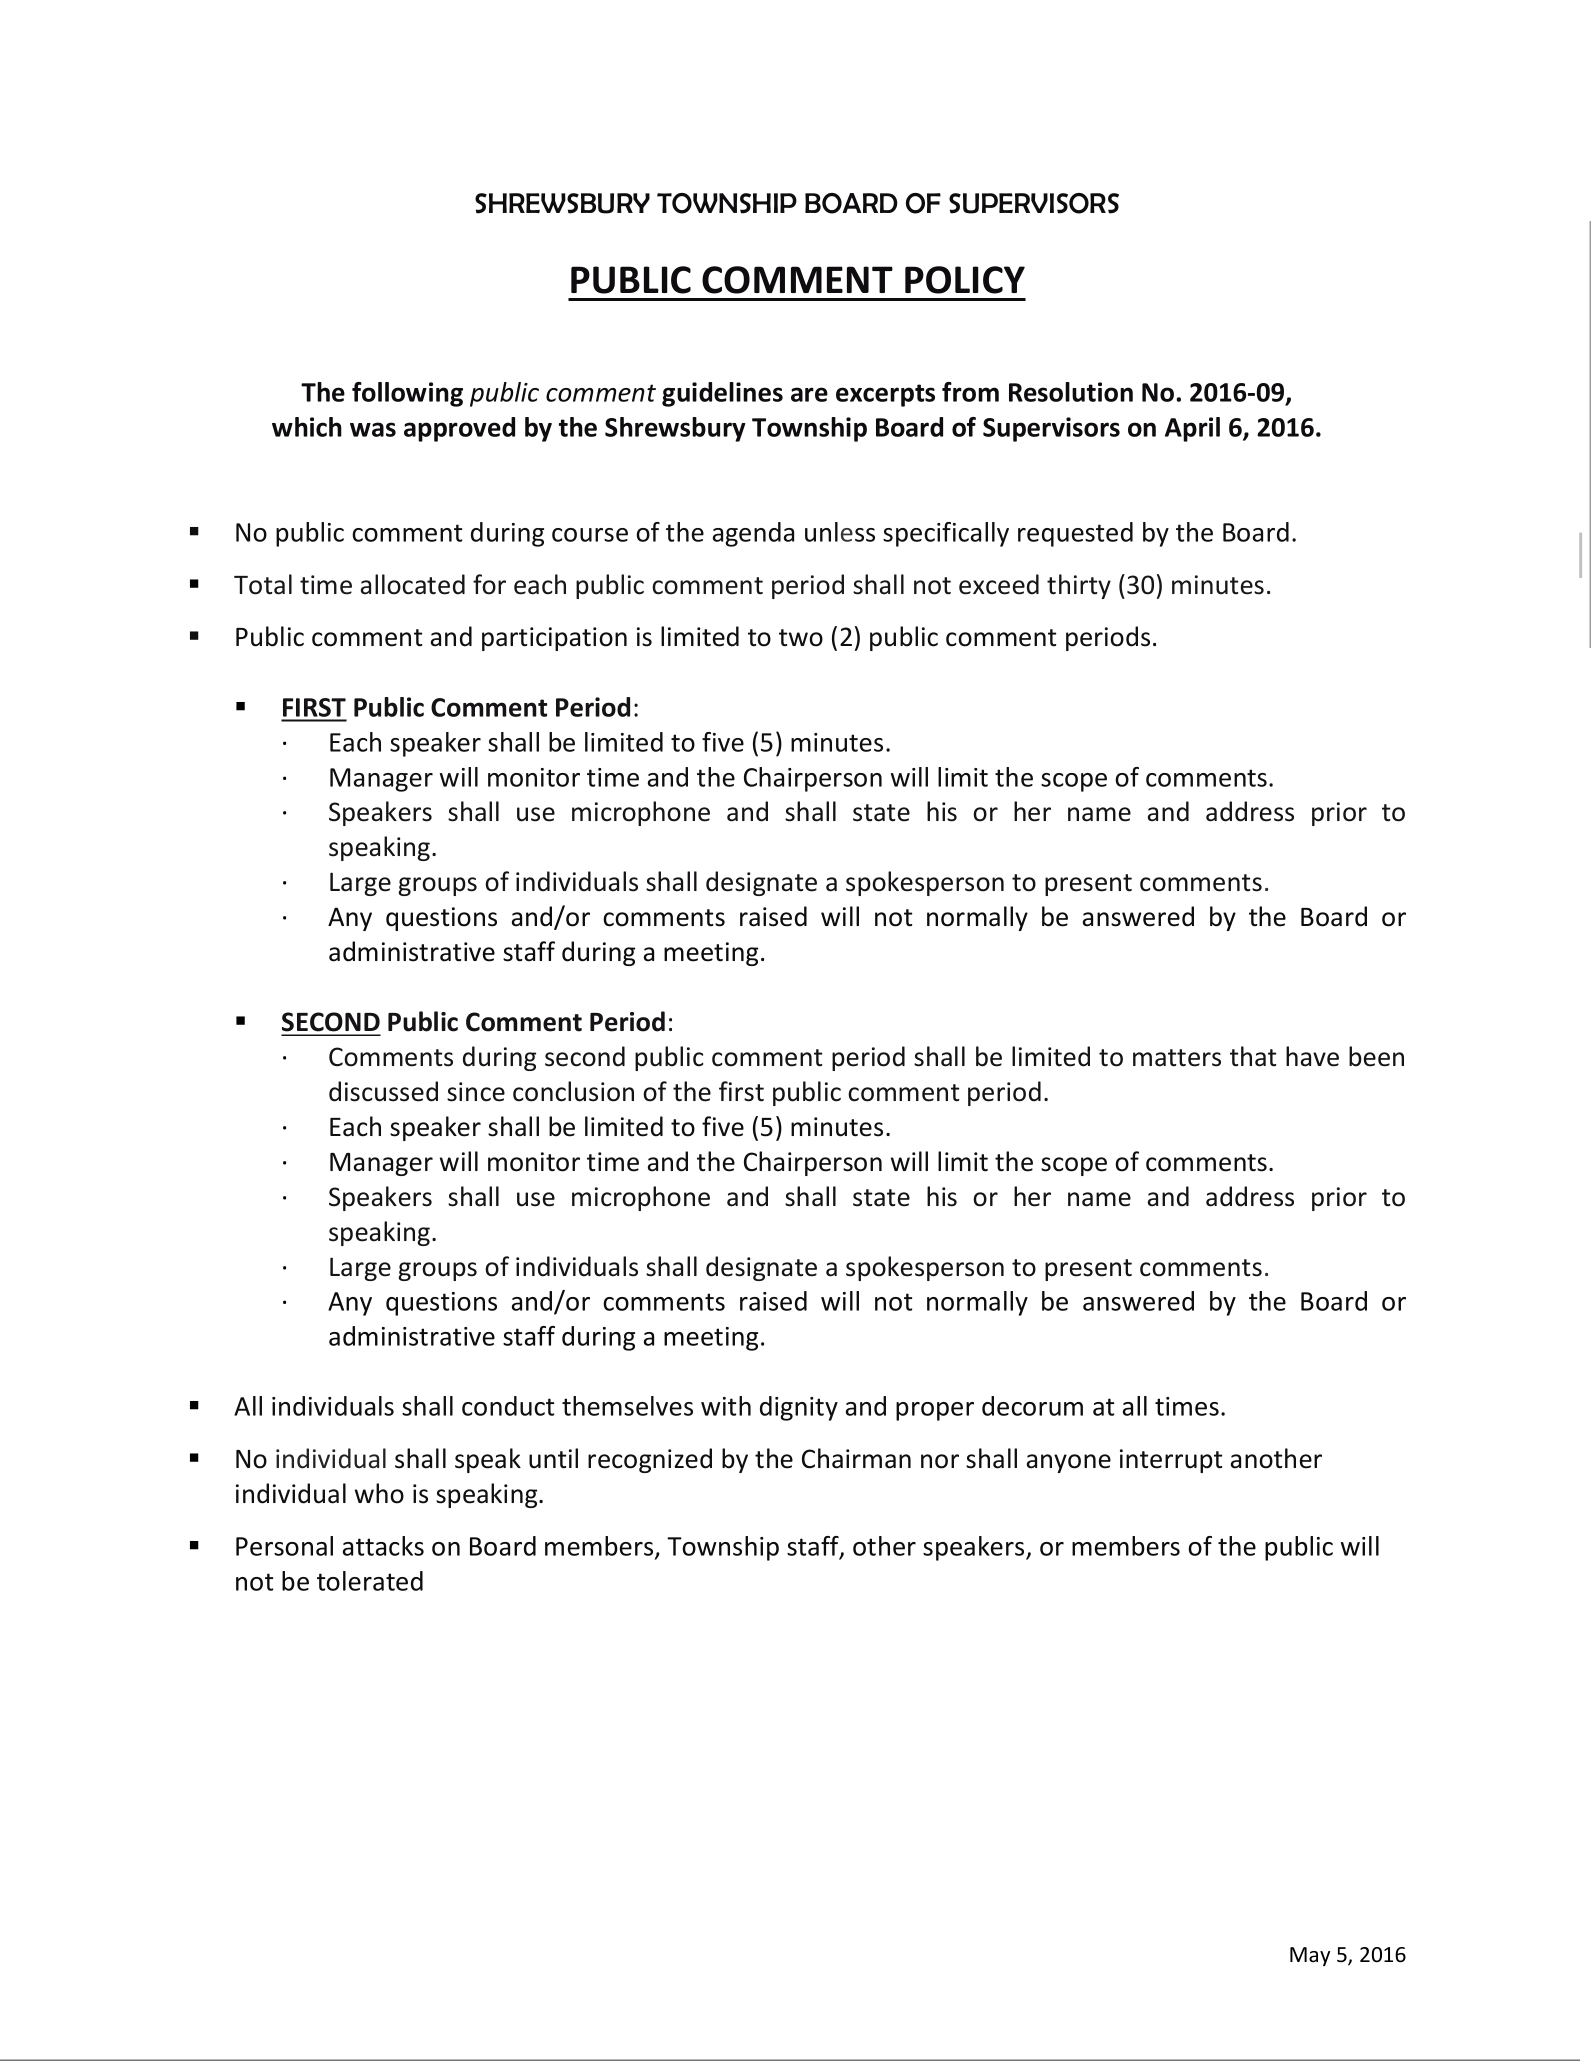 This page has height=2062, width=1594. I want to click on interrupt, so click(1171, 1461).
